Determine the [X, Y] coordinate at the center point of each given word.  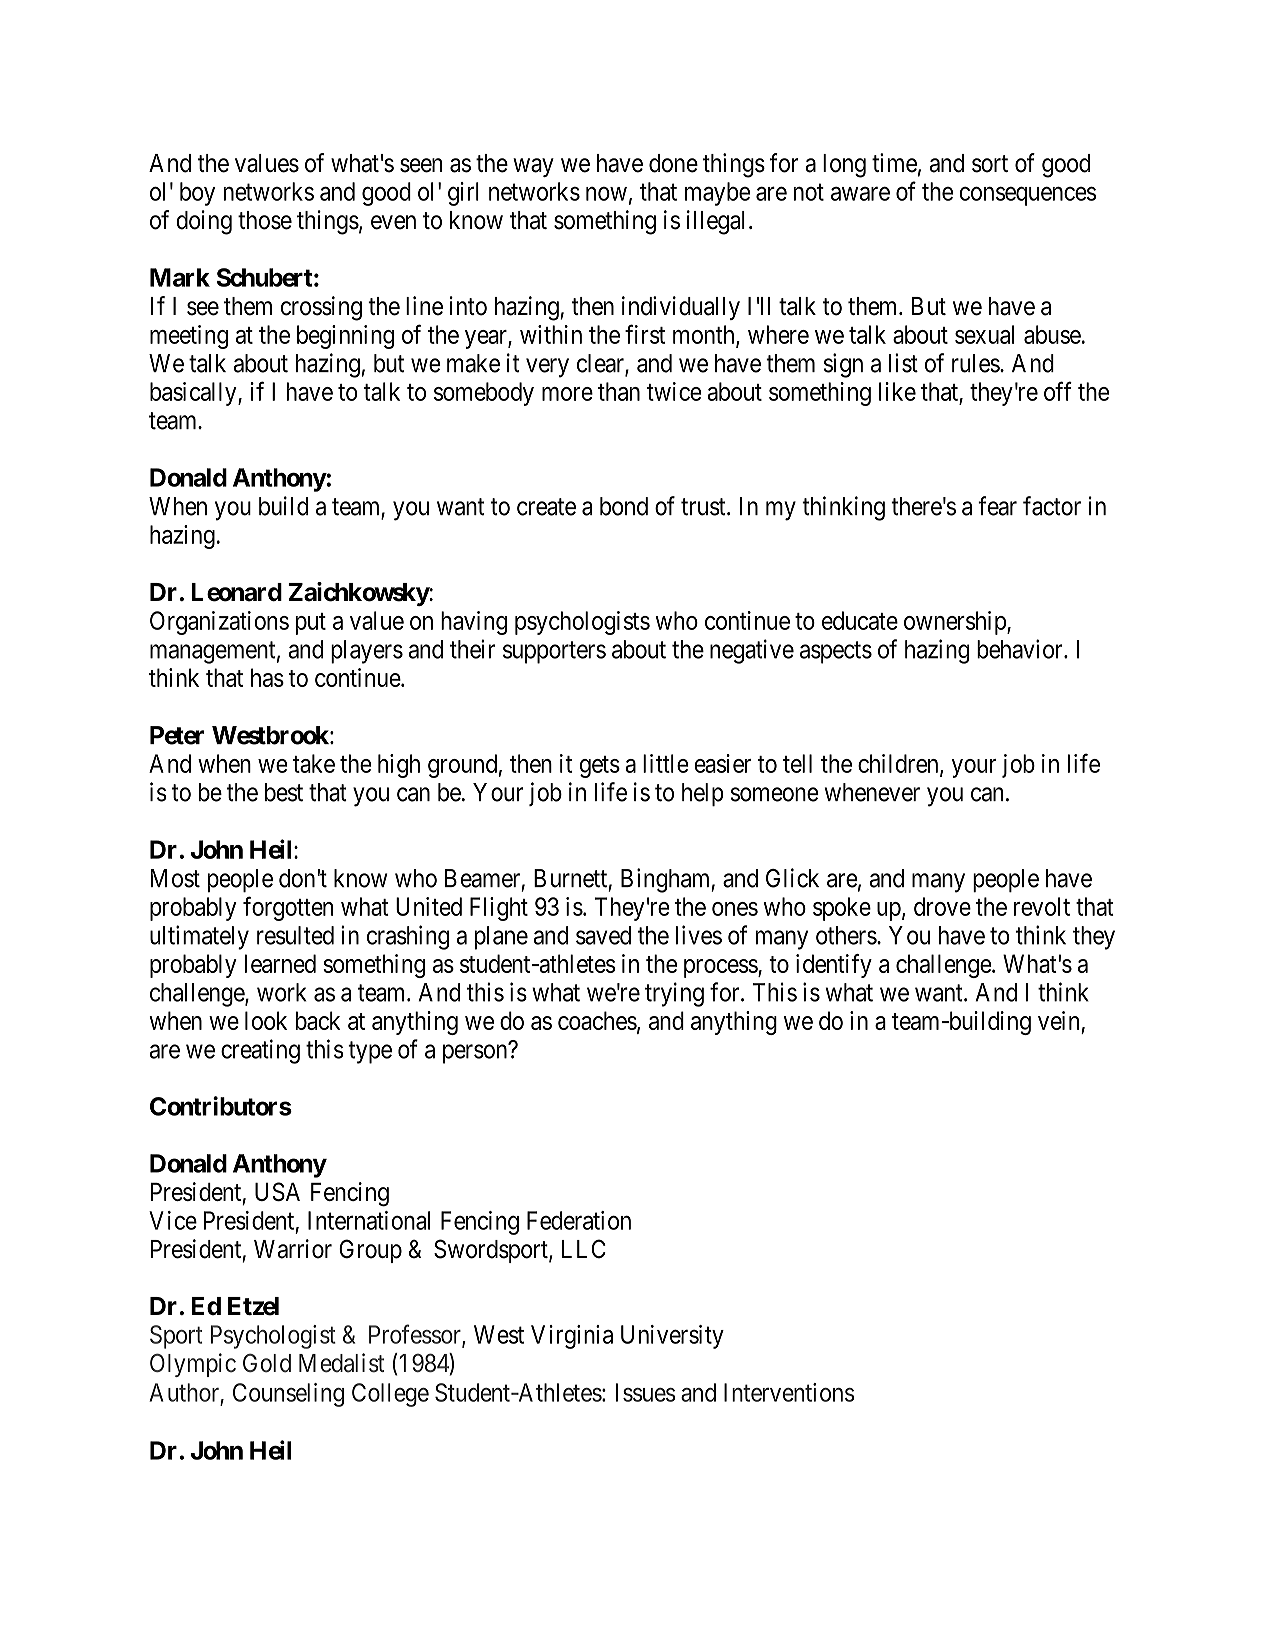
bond [624, 506]
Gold [267, 1363]
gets [600, 767]
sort [990, 164]
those [265, 220]
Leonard [236, 592]
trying [674, 994]
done [673, 163]
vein [1058, 1020]
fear [997, 506]
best [284, 792]
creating [260, 1051]
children [899, 764]
